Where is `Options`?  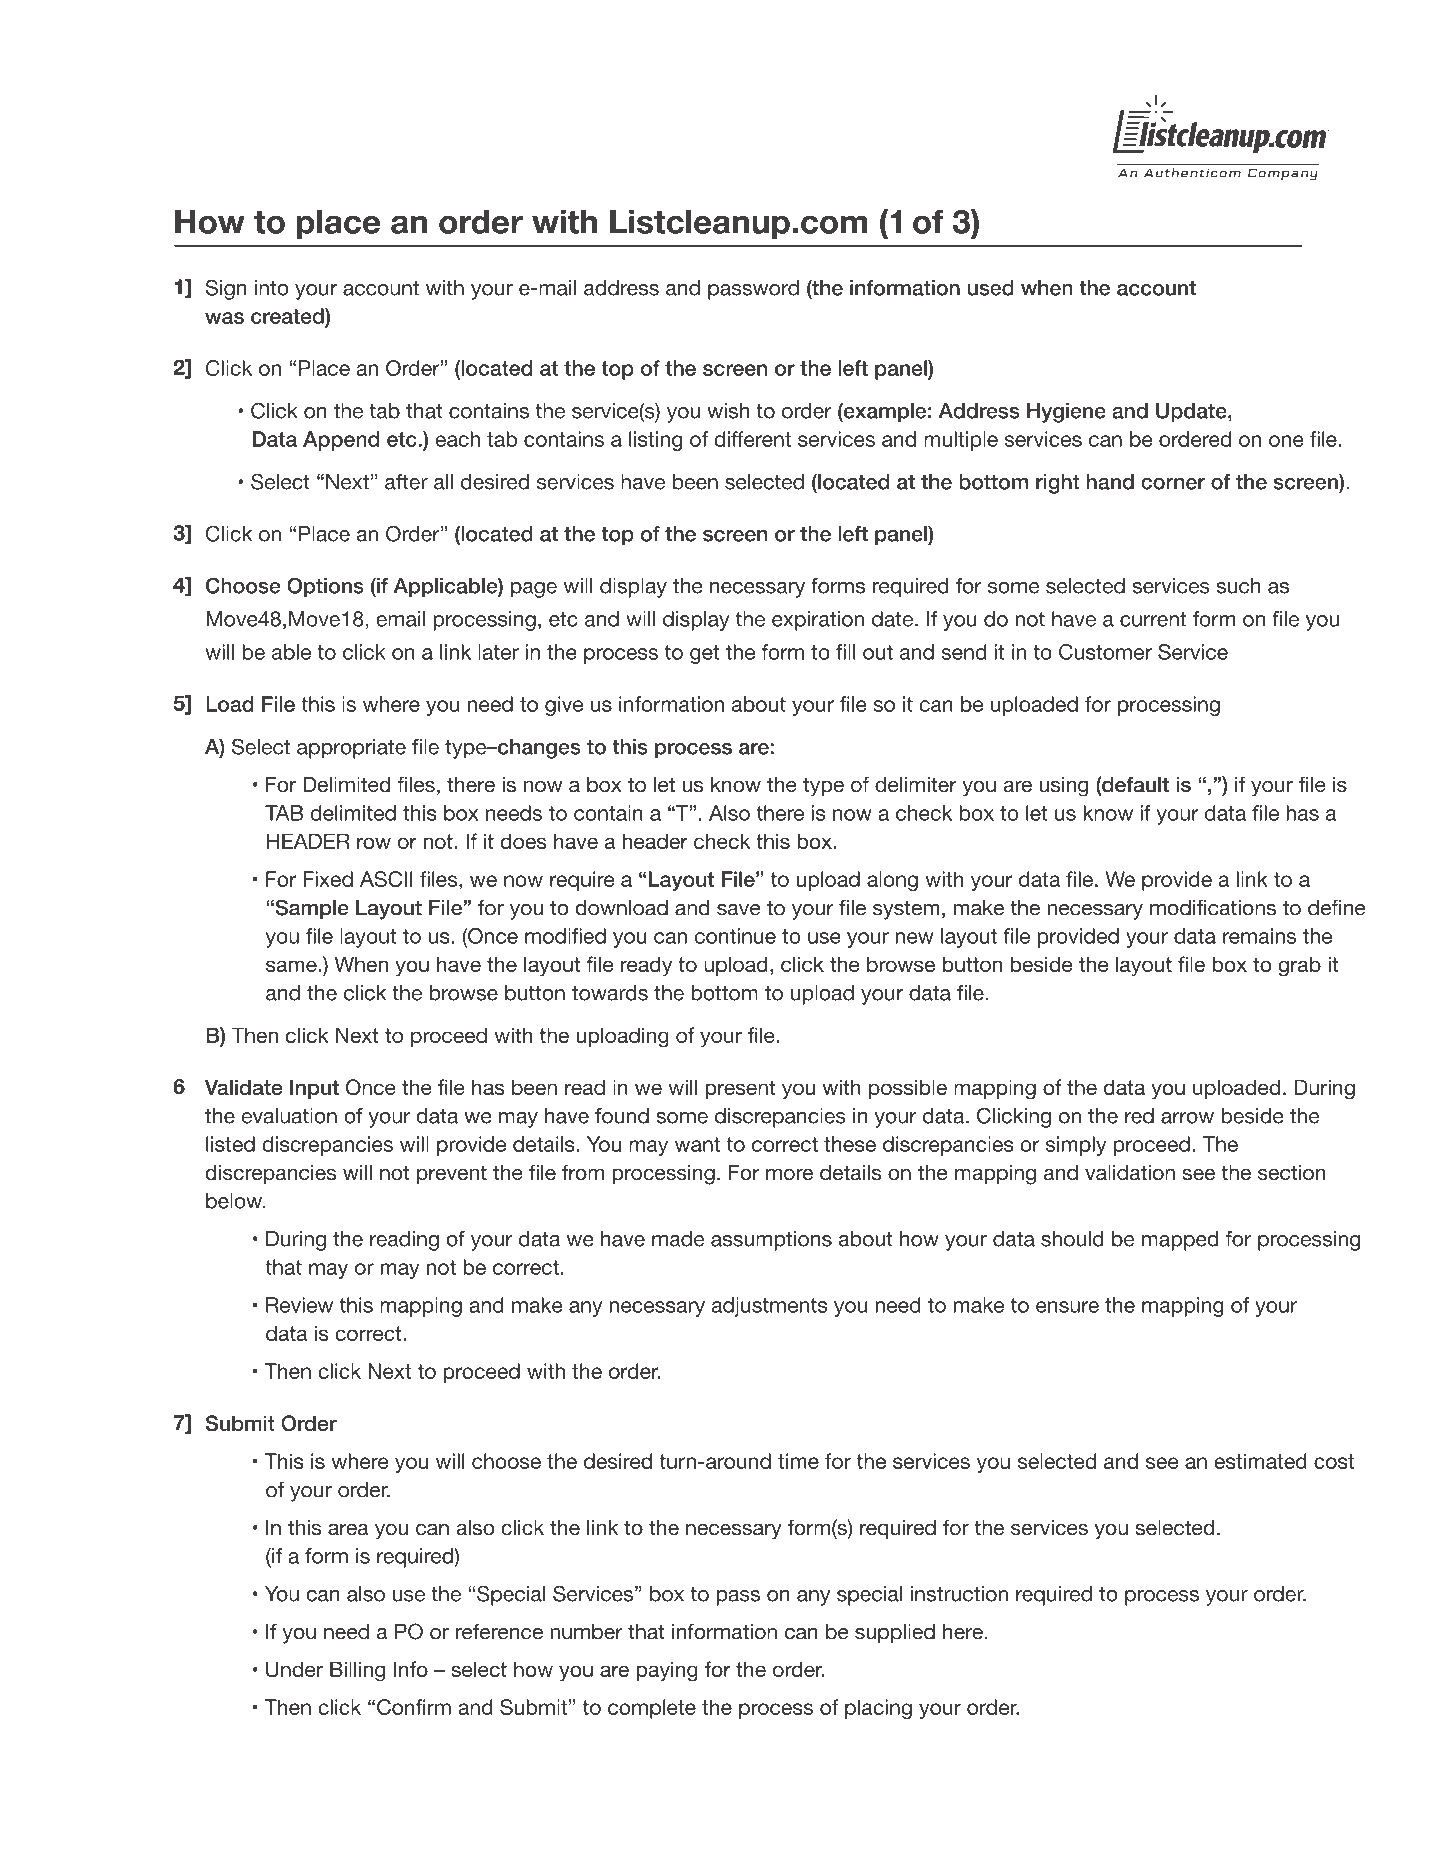
Options is located at coordinates (325, 587).
